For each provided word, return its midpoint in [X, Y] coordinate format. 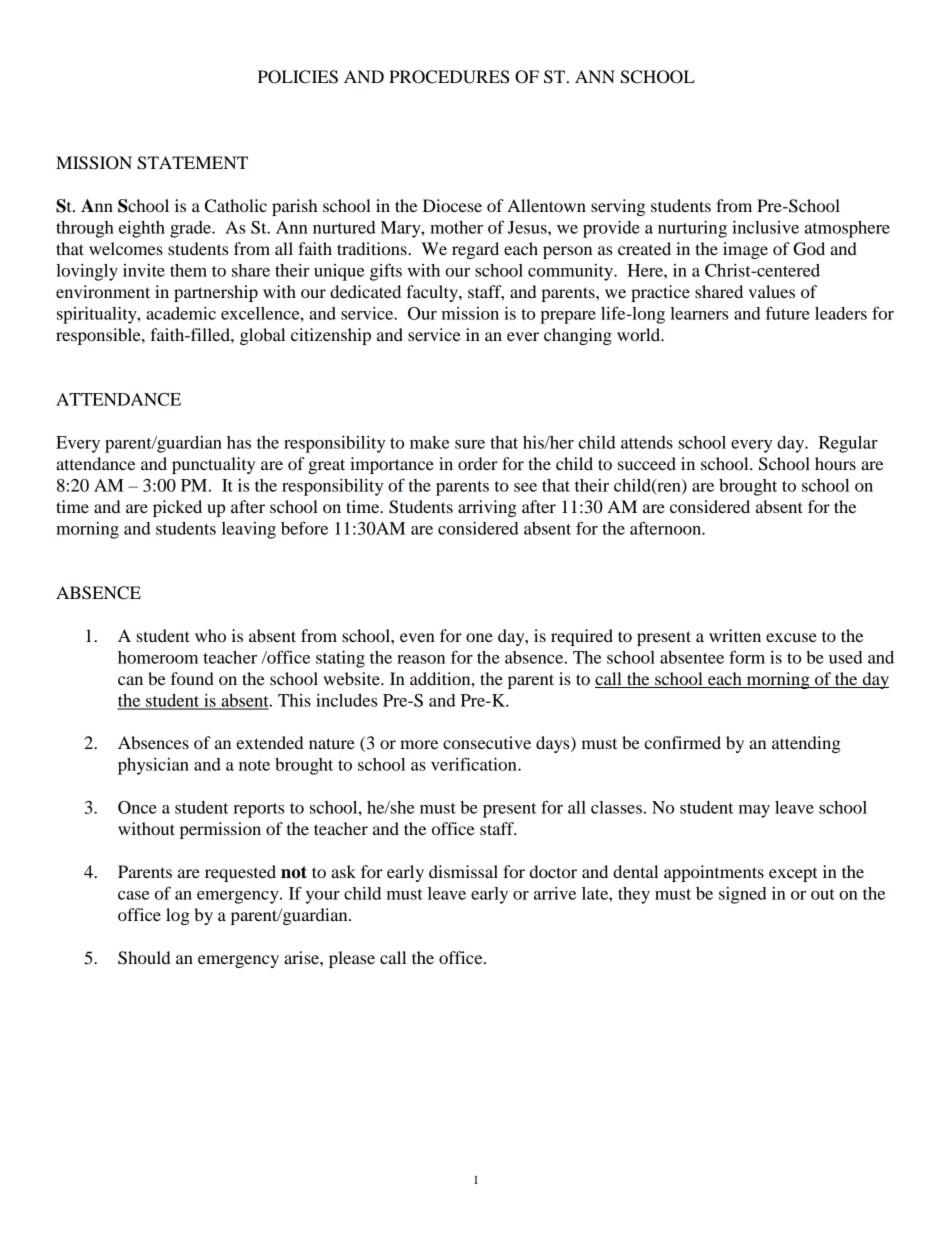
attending [806, 744]
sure [470, 444]
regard [475, 250]
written [735, 635]
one [479, 637]
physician [153, 766]
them [188, 270]
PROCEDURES [449, 77]
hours [835, 463]
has [239, 442]
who [210, 635]
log [178, 916]
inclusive [765, 227]
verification [475, 764]
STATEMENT [192, 163]
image [745, 250]
